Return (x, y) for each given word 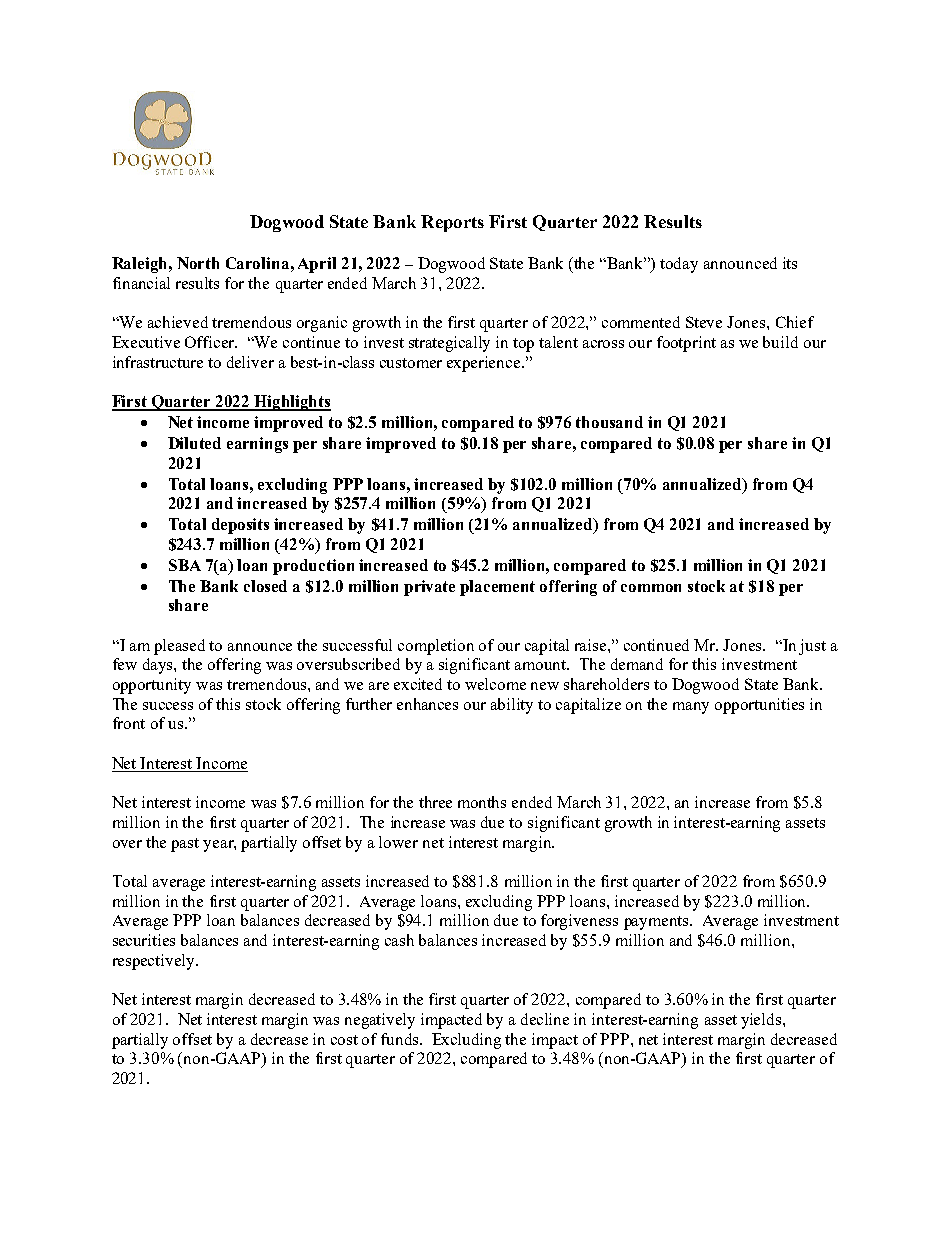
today (679, 265)
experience (485, 364)
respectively (155, 962)
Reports (452, 223)
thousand (609, 422)
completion (436, 647)
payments (657, 923)
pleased (179, 647)
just (812, 647)
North (198, 263)
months (482, 802)
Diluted (194, 443)
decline (545, 1019)
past (185, 845)
